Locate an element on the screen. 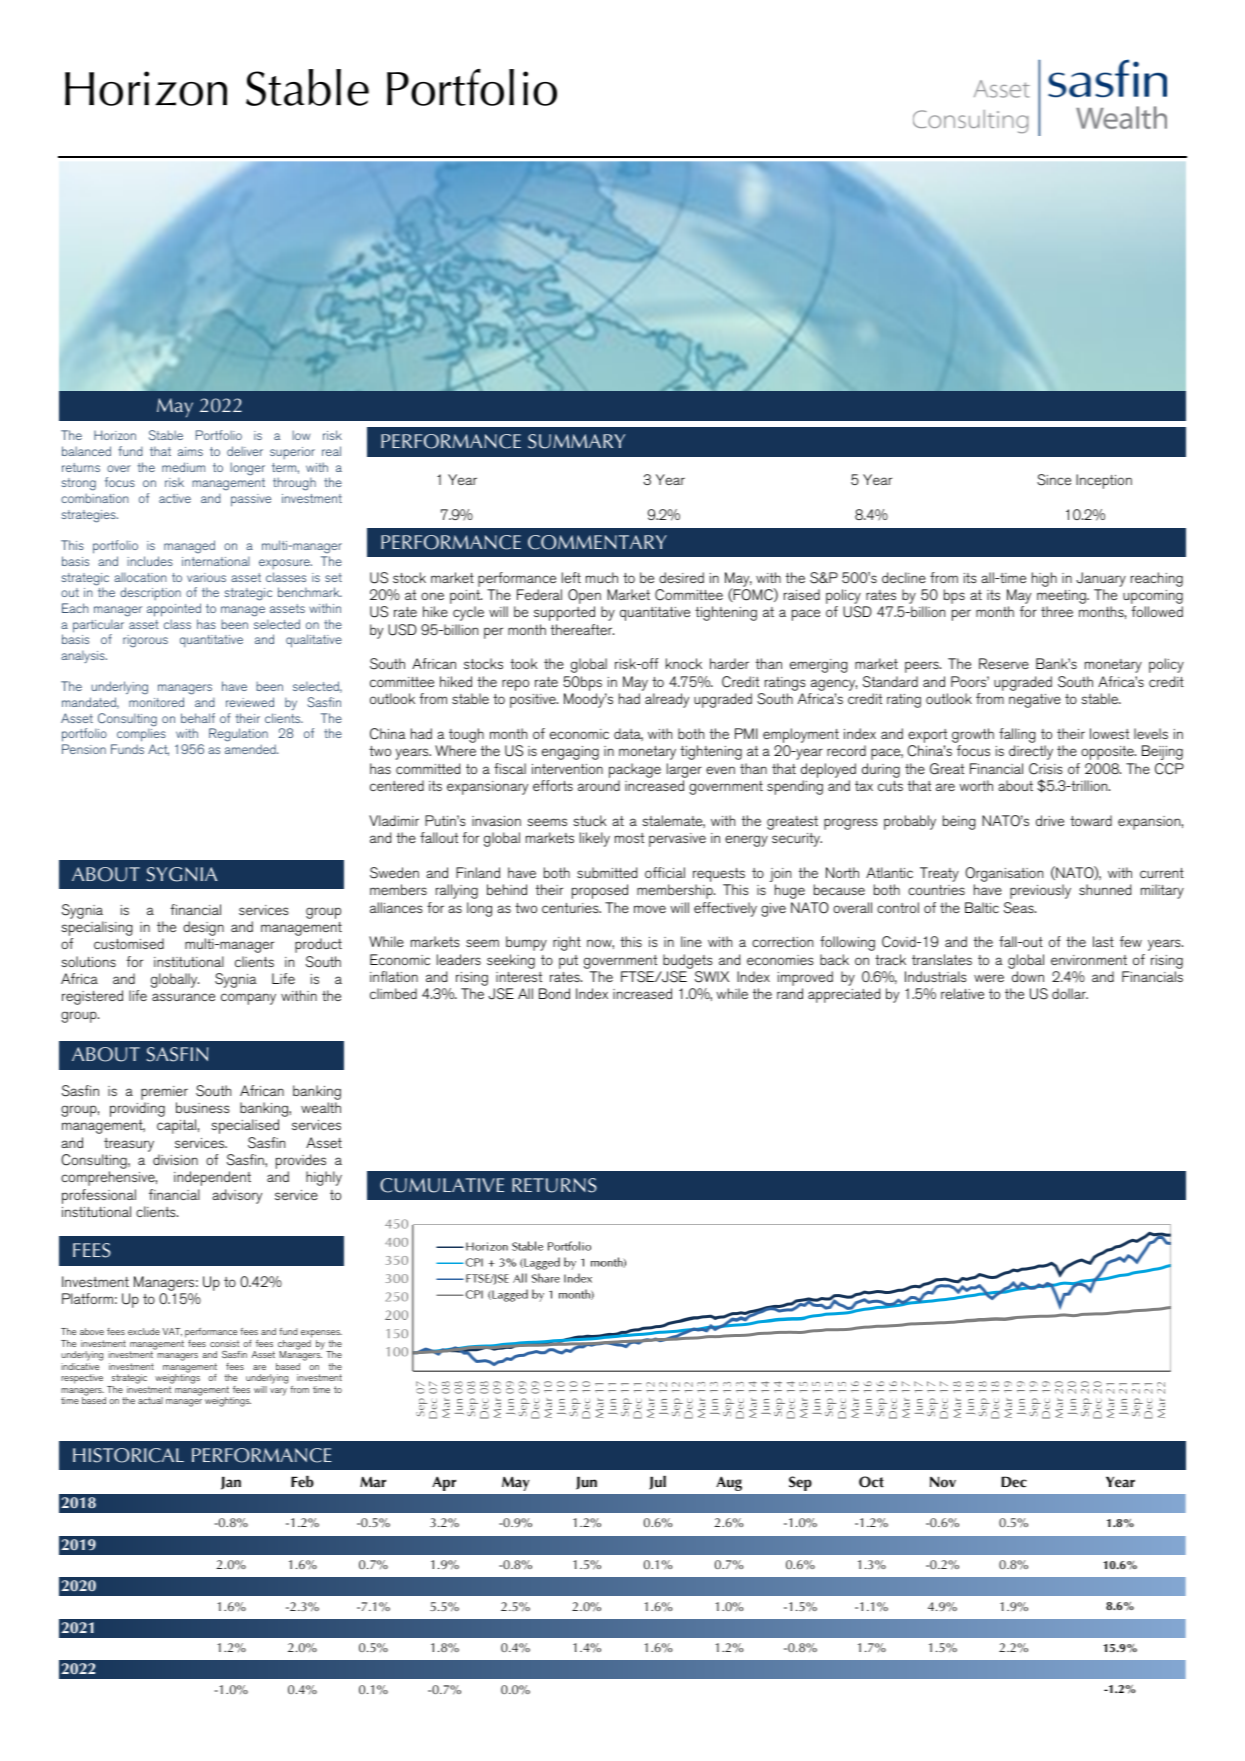  Nov is located at coordinates (943, 1482).
